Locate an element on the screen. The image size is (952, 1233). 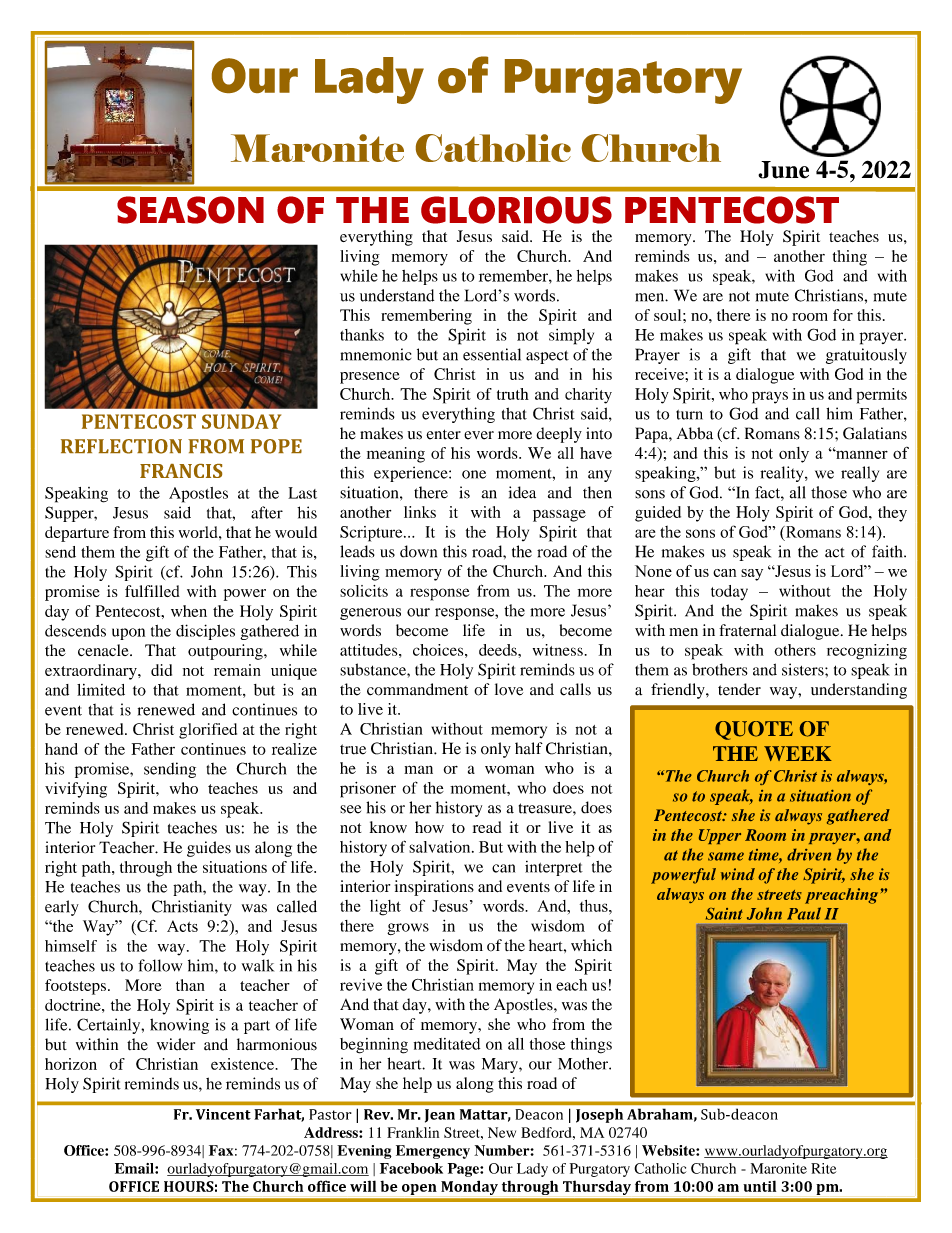
Email is located at coordinates (135, 1168).
